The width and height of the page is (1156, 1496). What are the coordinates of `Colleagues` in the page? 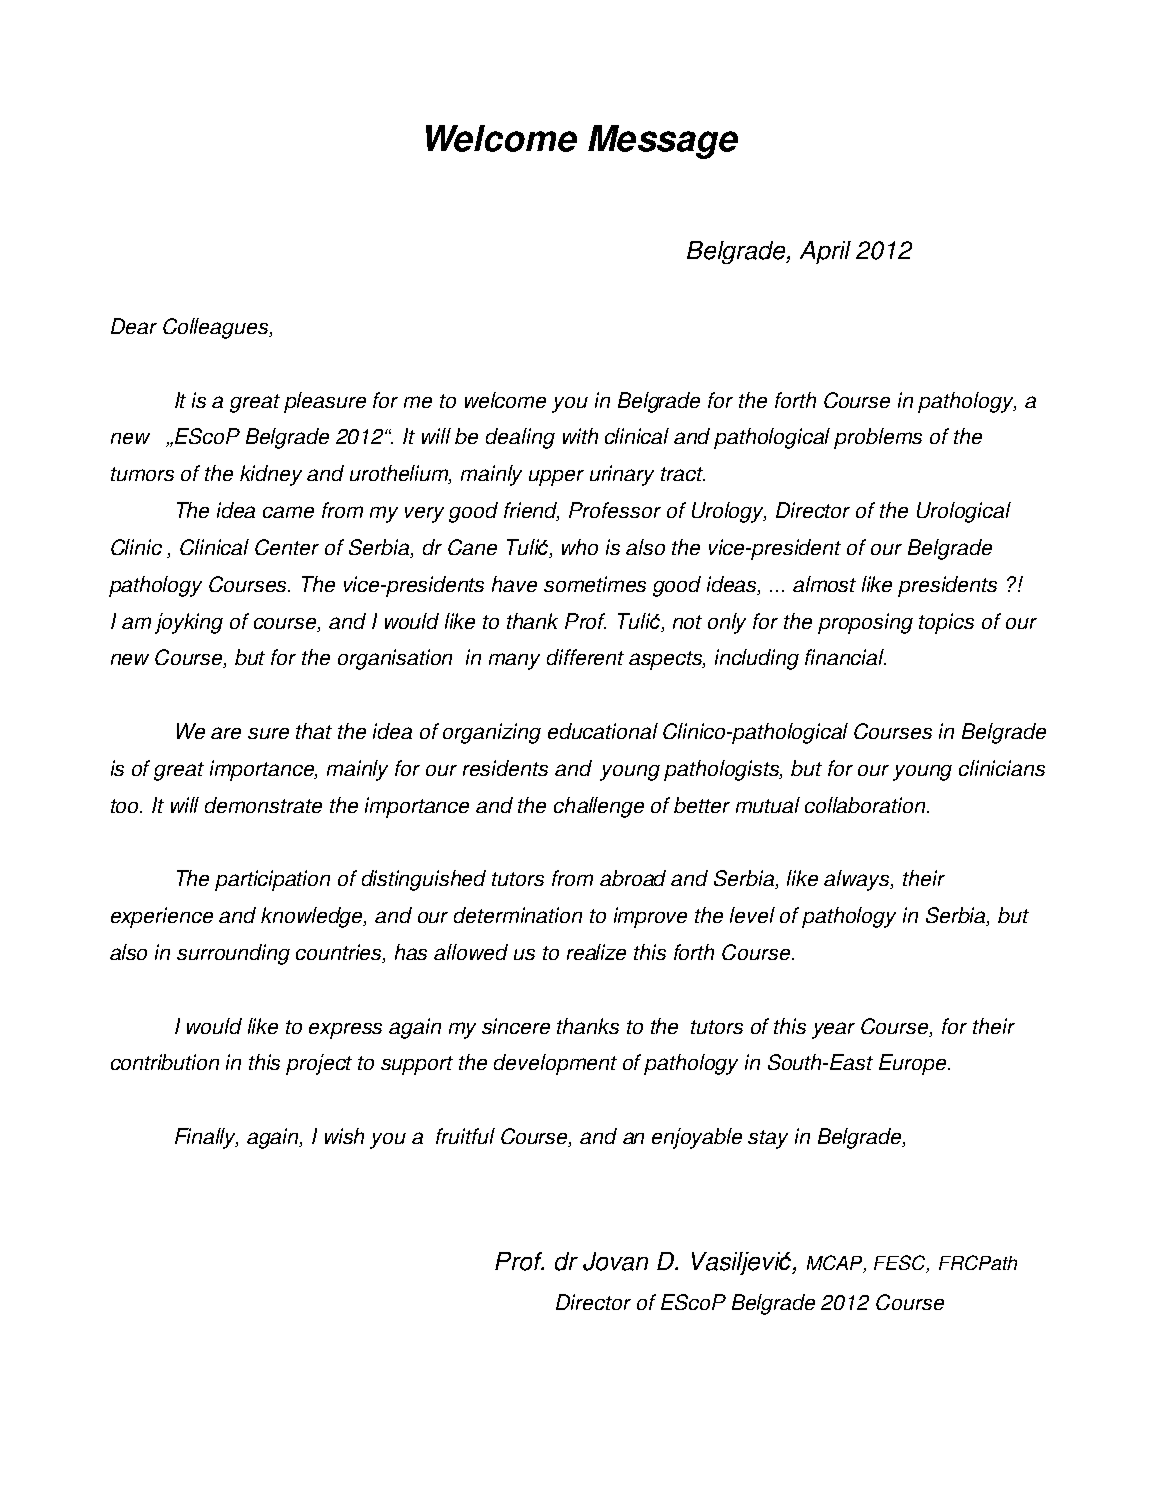 It's located at (217, 328).
